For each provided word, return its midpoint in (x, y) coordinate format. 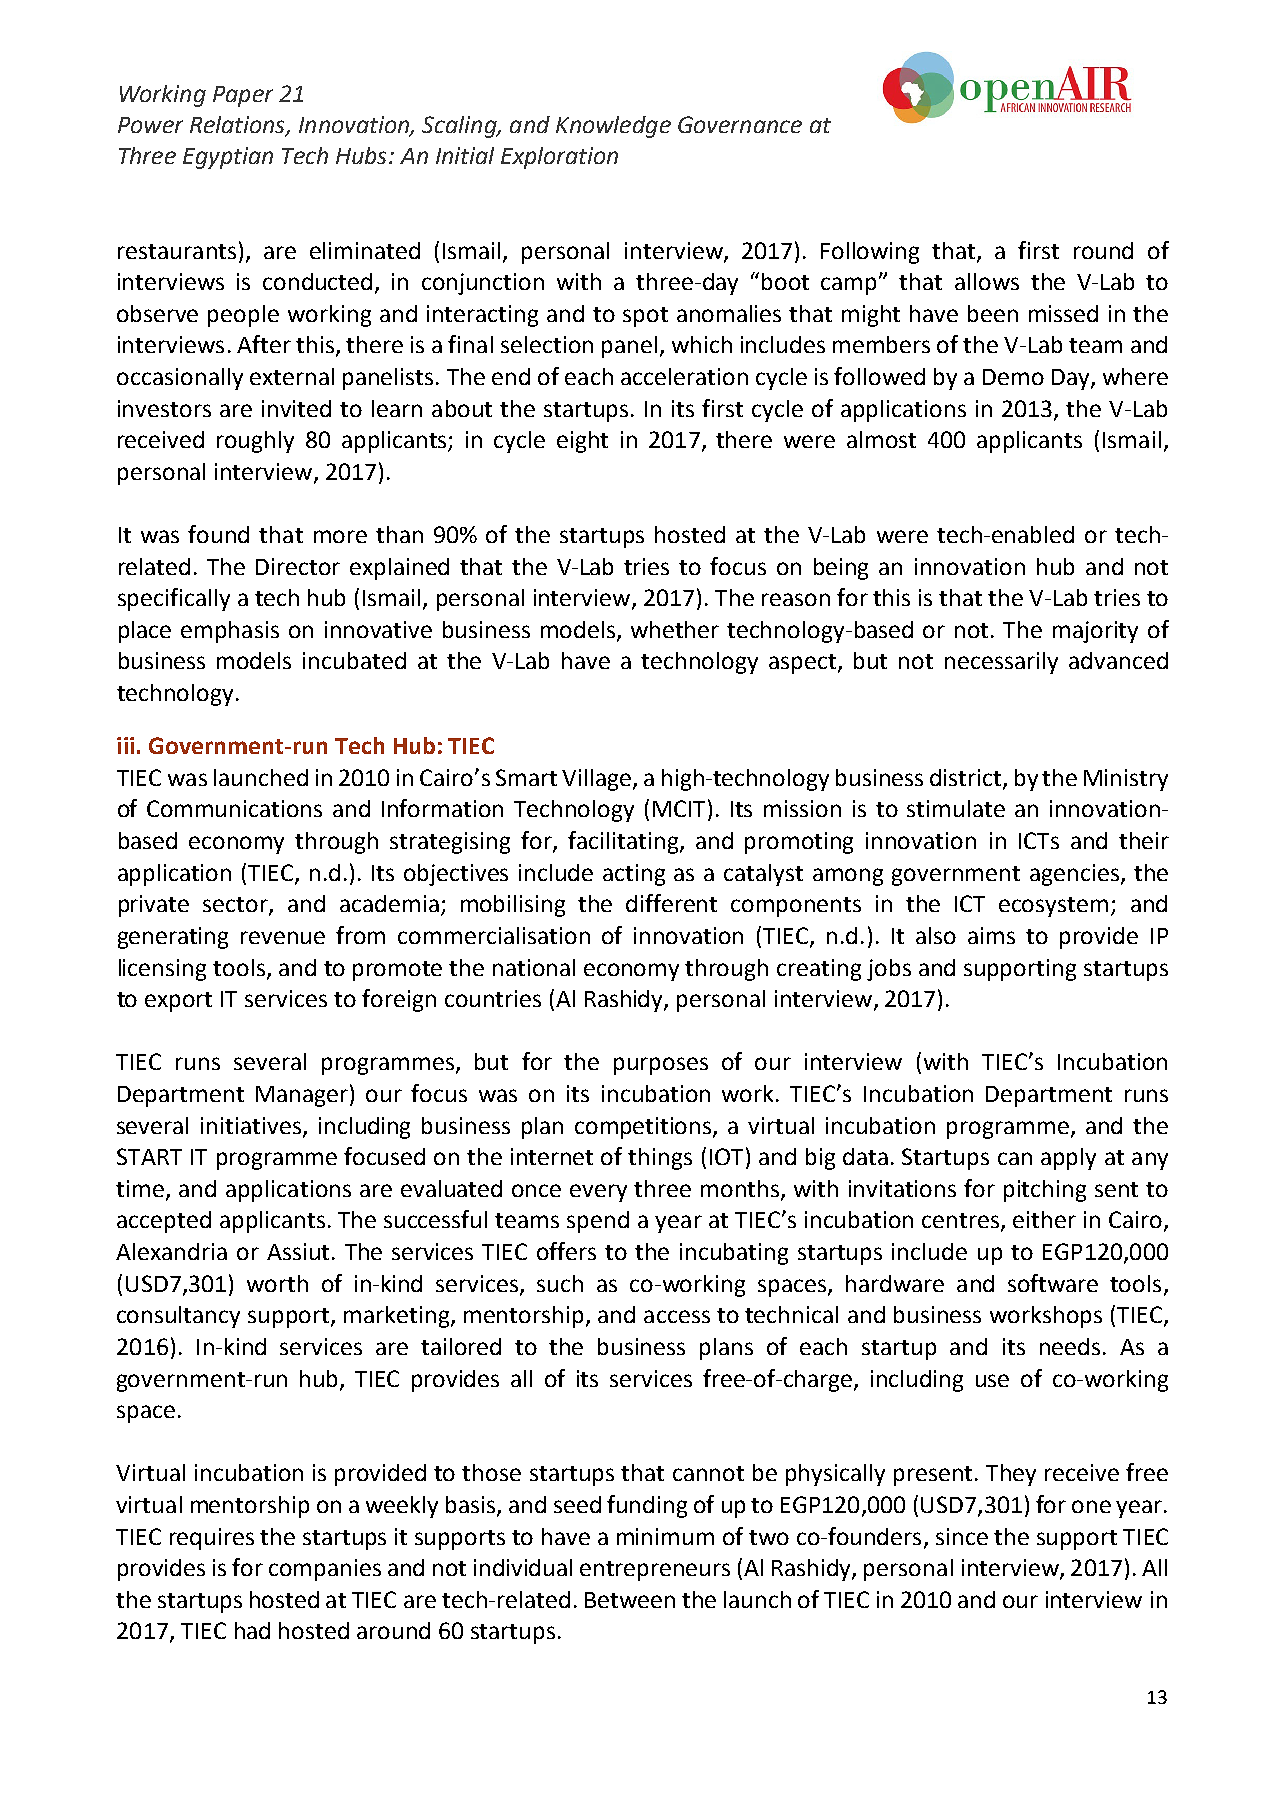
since (962, 1536)
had (252, 1630)
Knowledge (613, 127)
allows (987, 281)
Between (630, 1600)
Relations (238, 125)
